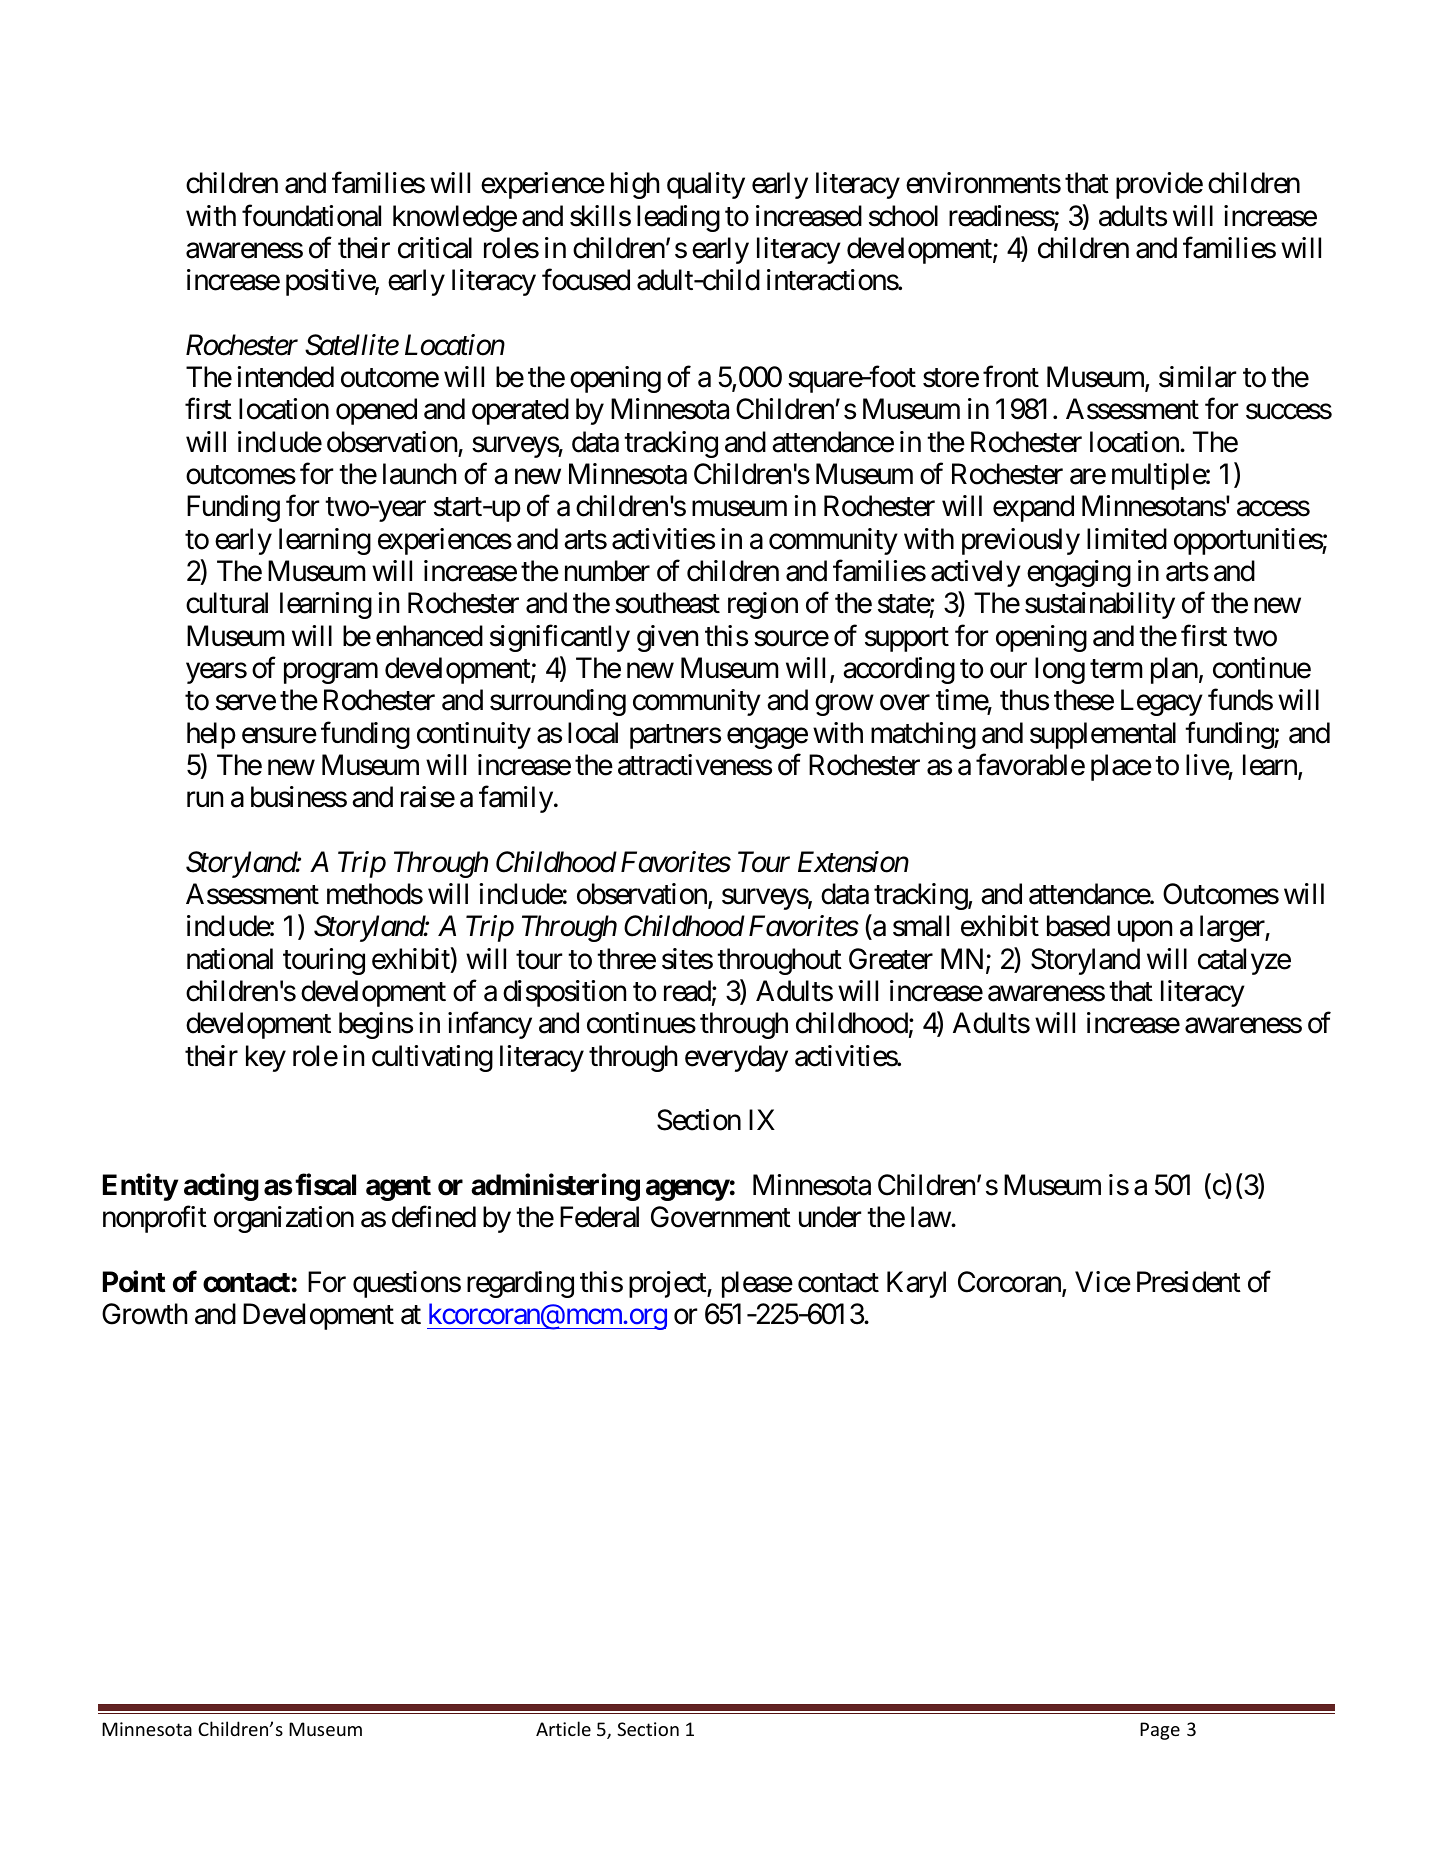 The width and height of the document is (1433, 1854). I want to click on school, so click(903, 216).
